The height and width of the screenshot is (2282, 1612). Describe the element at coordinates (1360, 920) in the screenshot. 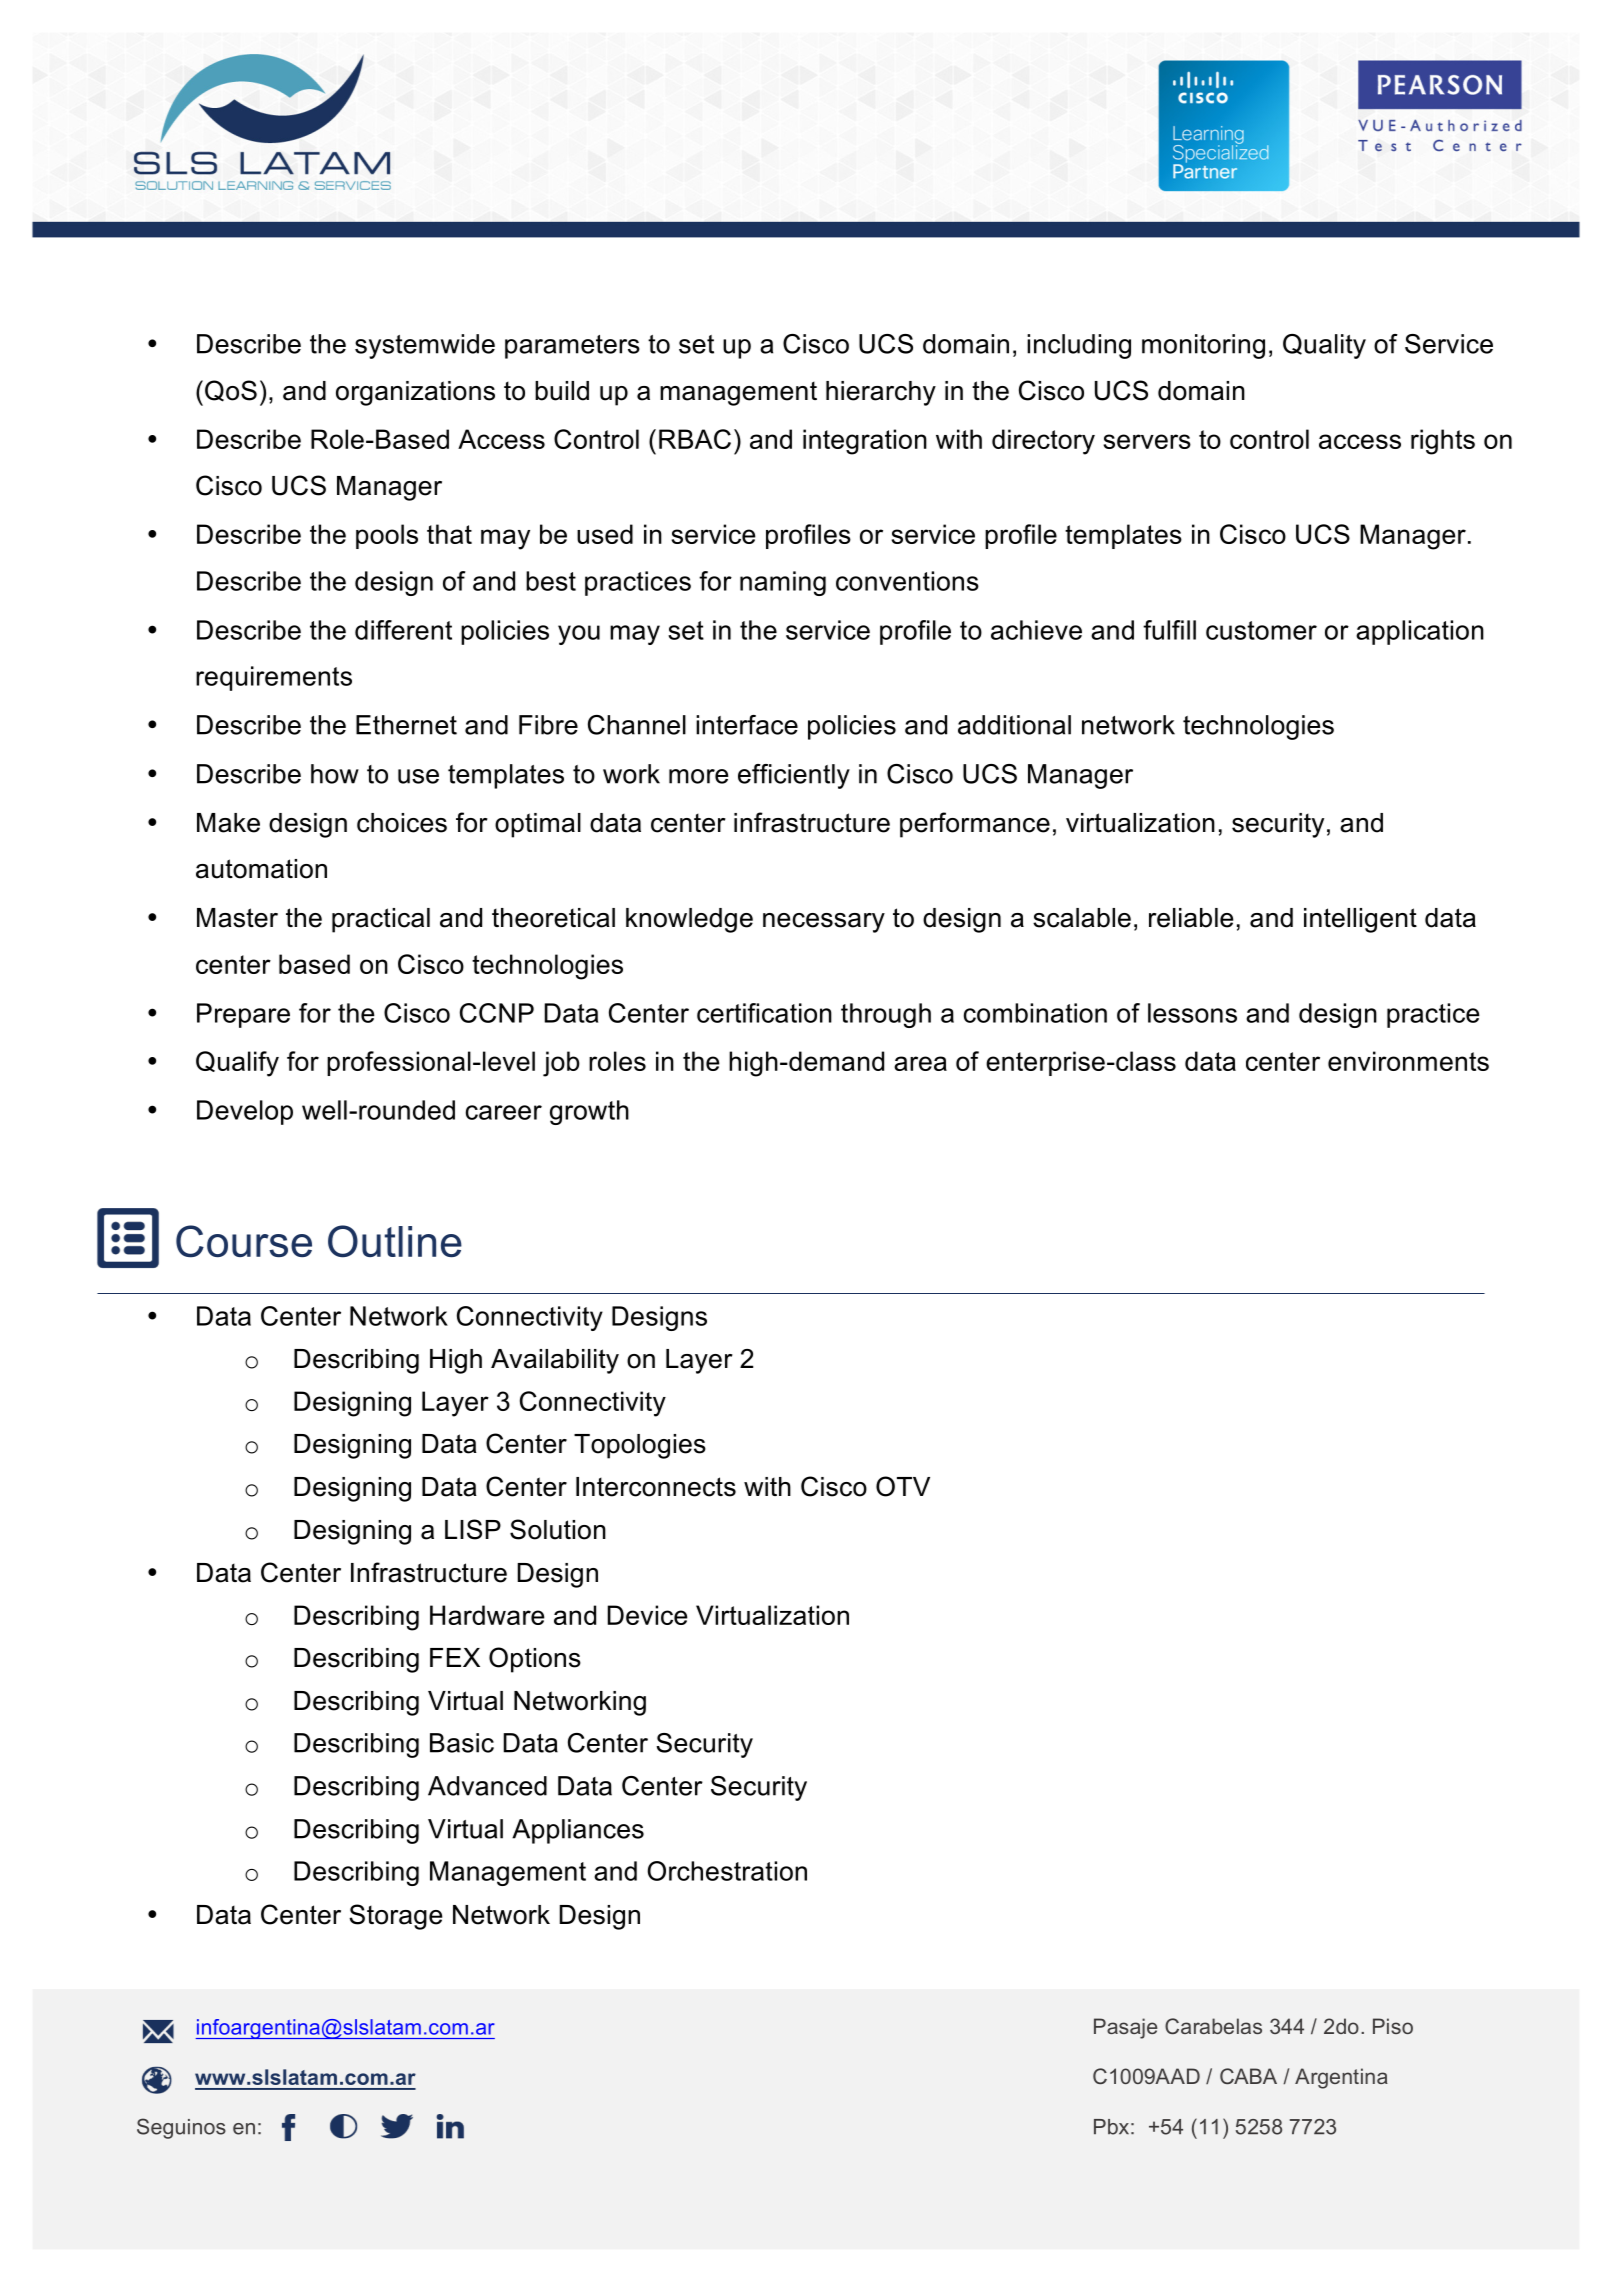

I see `intelligent` at that location.
